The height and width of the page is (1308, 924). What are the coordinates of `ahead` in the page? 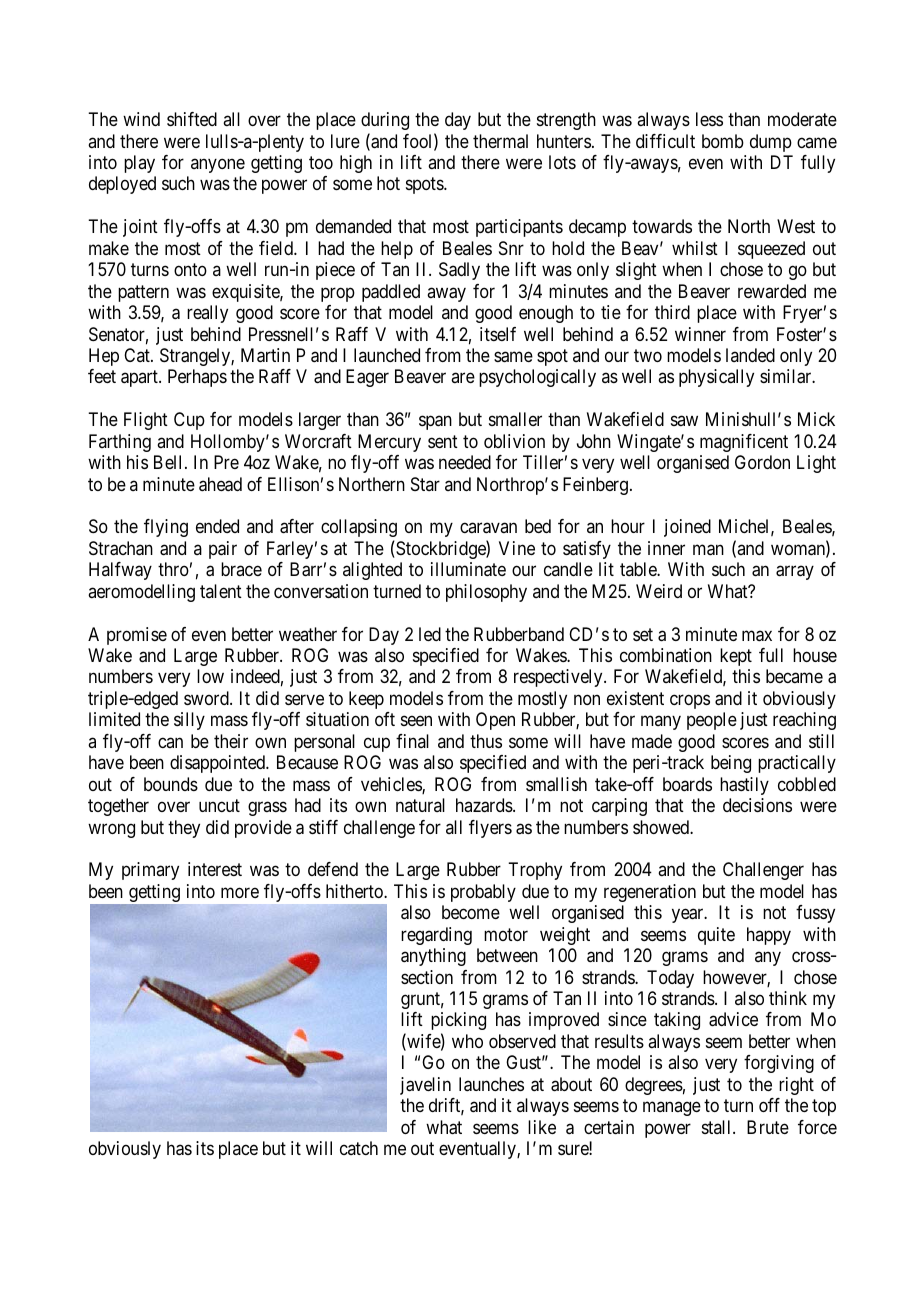 It's located at (220, 484).
